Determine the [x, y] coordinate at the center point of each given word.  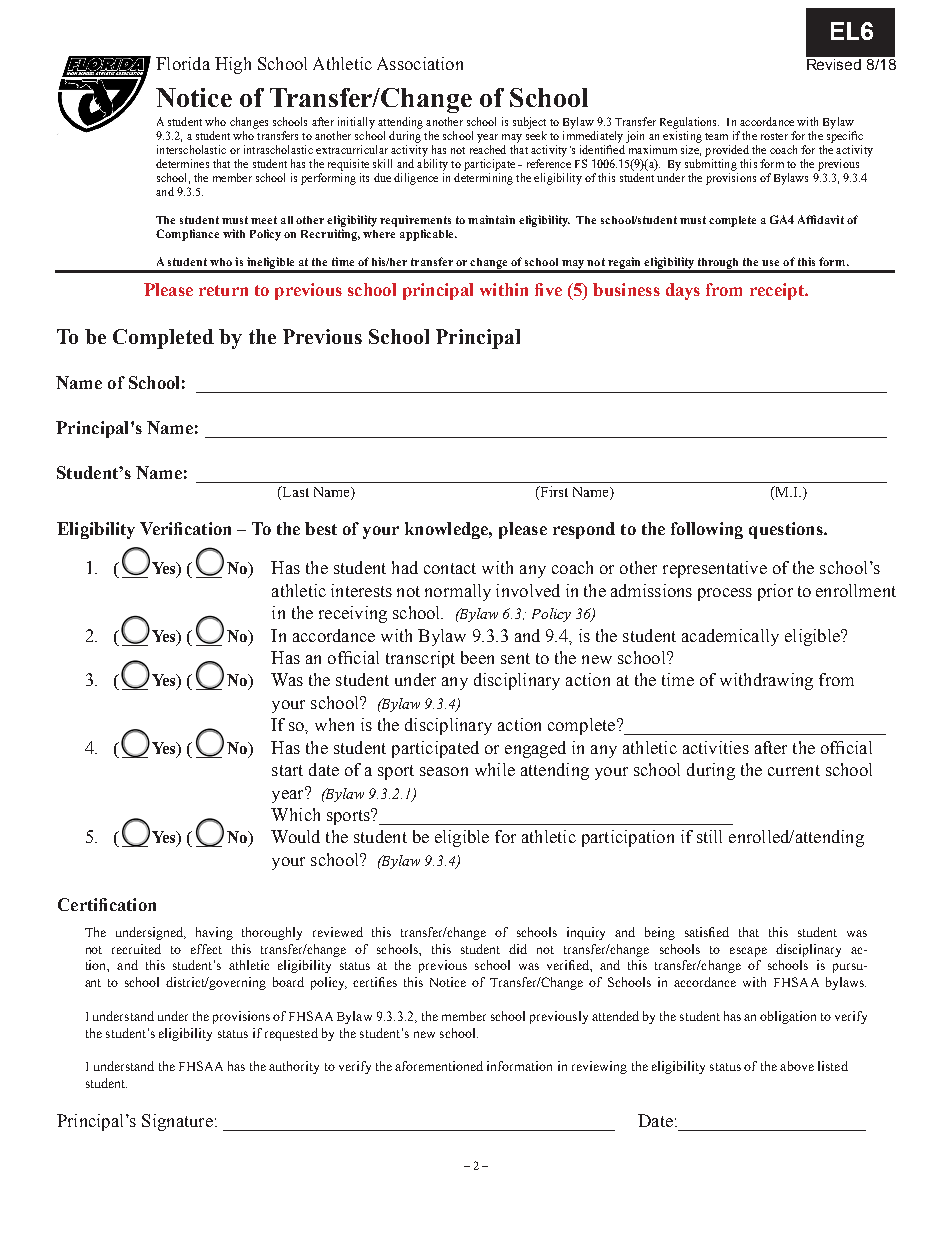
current [794, 770]
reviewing [599, 1067]
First [553, 493]
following [707, 530]
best [321, 528]
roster [774, 136]
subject [529, 123]
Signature [177, 1122]
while [495, 769]
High [233, 65]
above [797, 1066]
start [287, 770]
